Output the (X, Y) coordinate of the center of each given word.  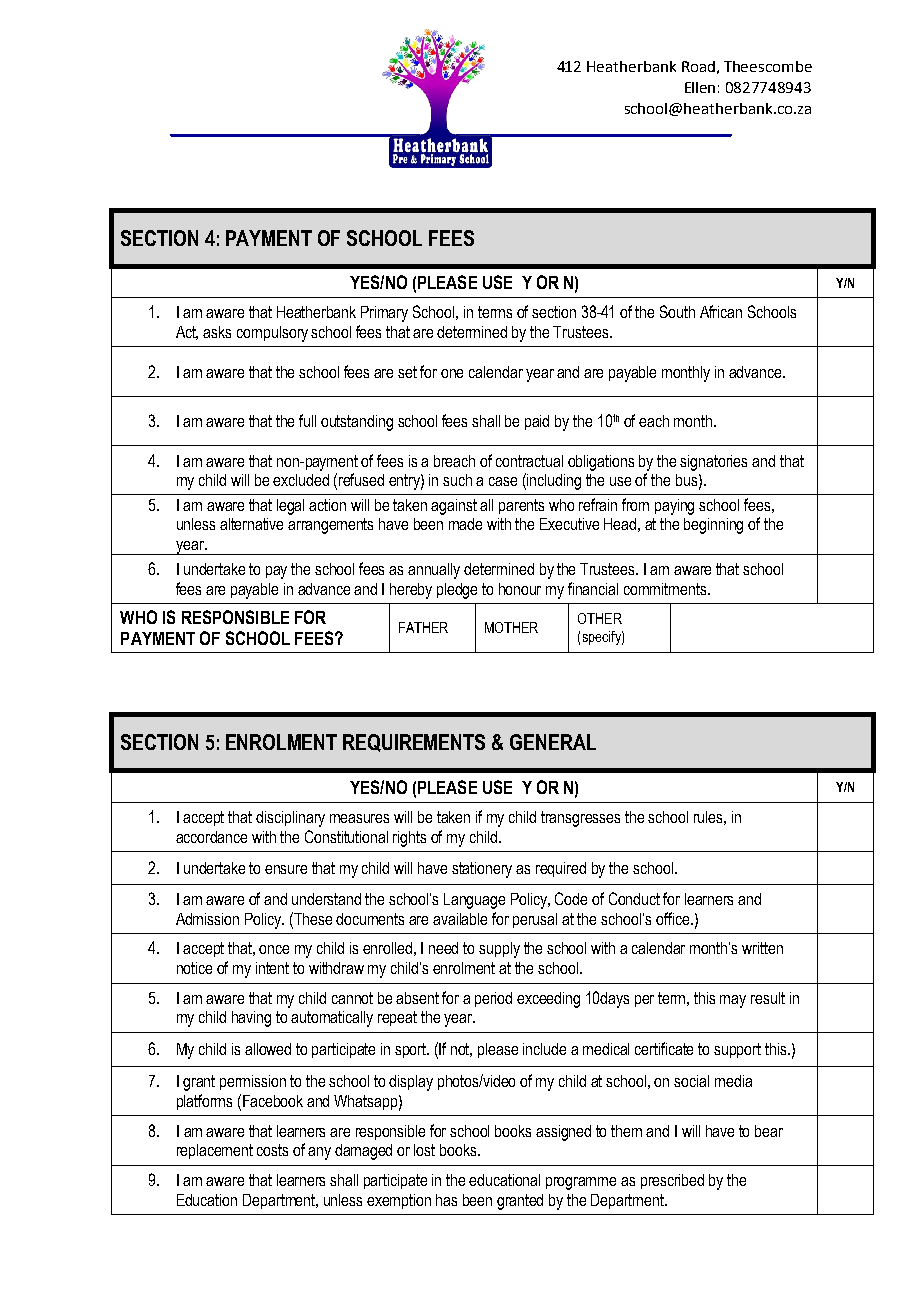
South (677, 311)
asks (217, 332)
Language (474, 901)
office (674, 918)
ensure (286, 869)
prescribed (672, 1181)
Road (698, 66)
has (446, 1200)
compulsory (272, 334)
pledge (457, 591)
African (721, 311)
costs (272, 1150)
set (407, 372)
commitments (666, 589)
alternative (251, 524)
